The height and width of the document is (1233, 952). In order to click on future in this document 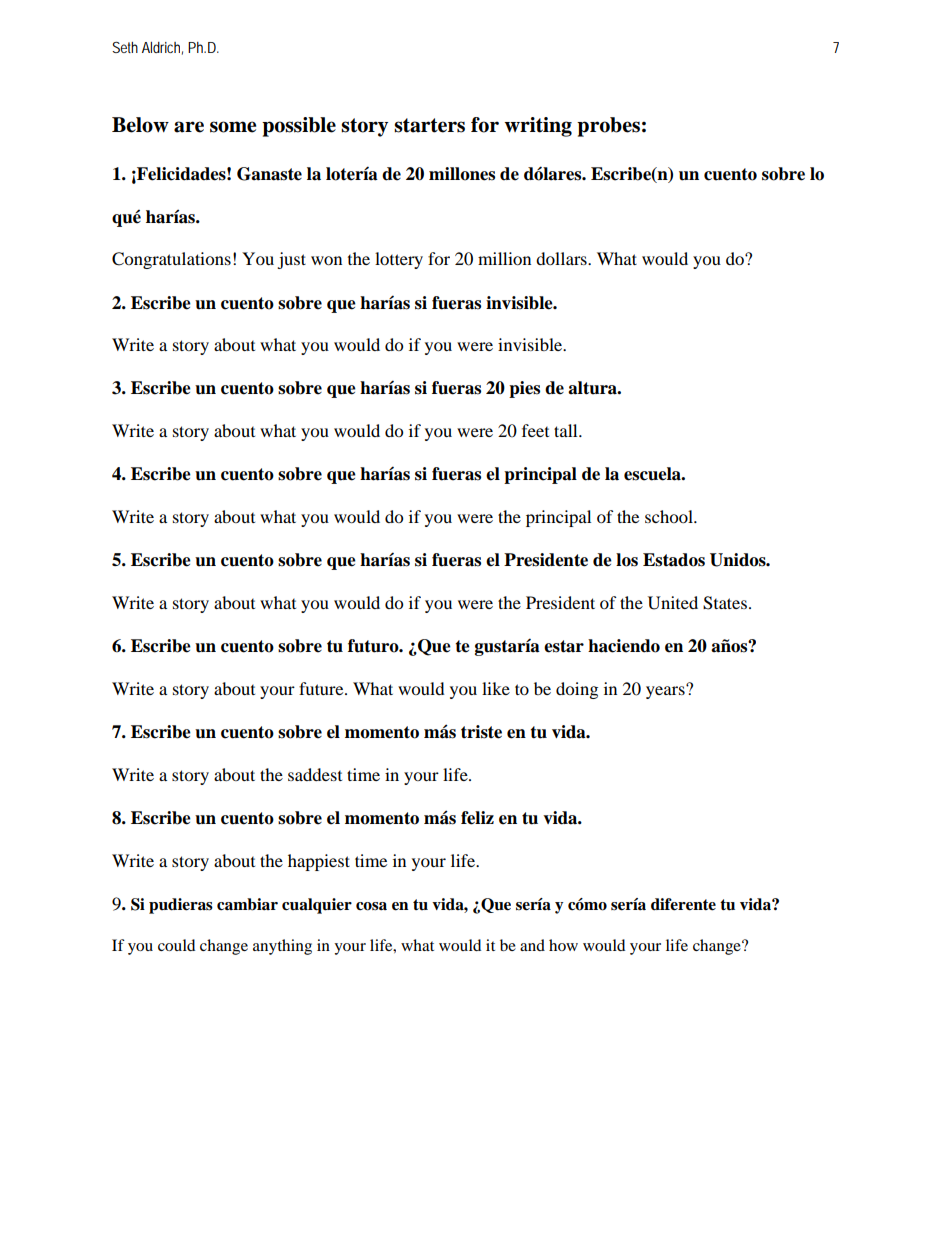, I will do `click(322, 688)`.
